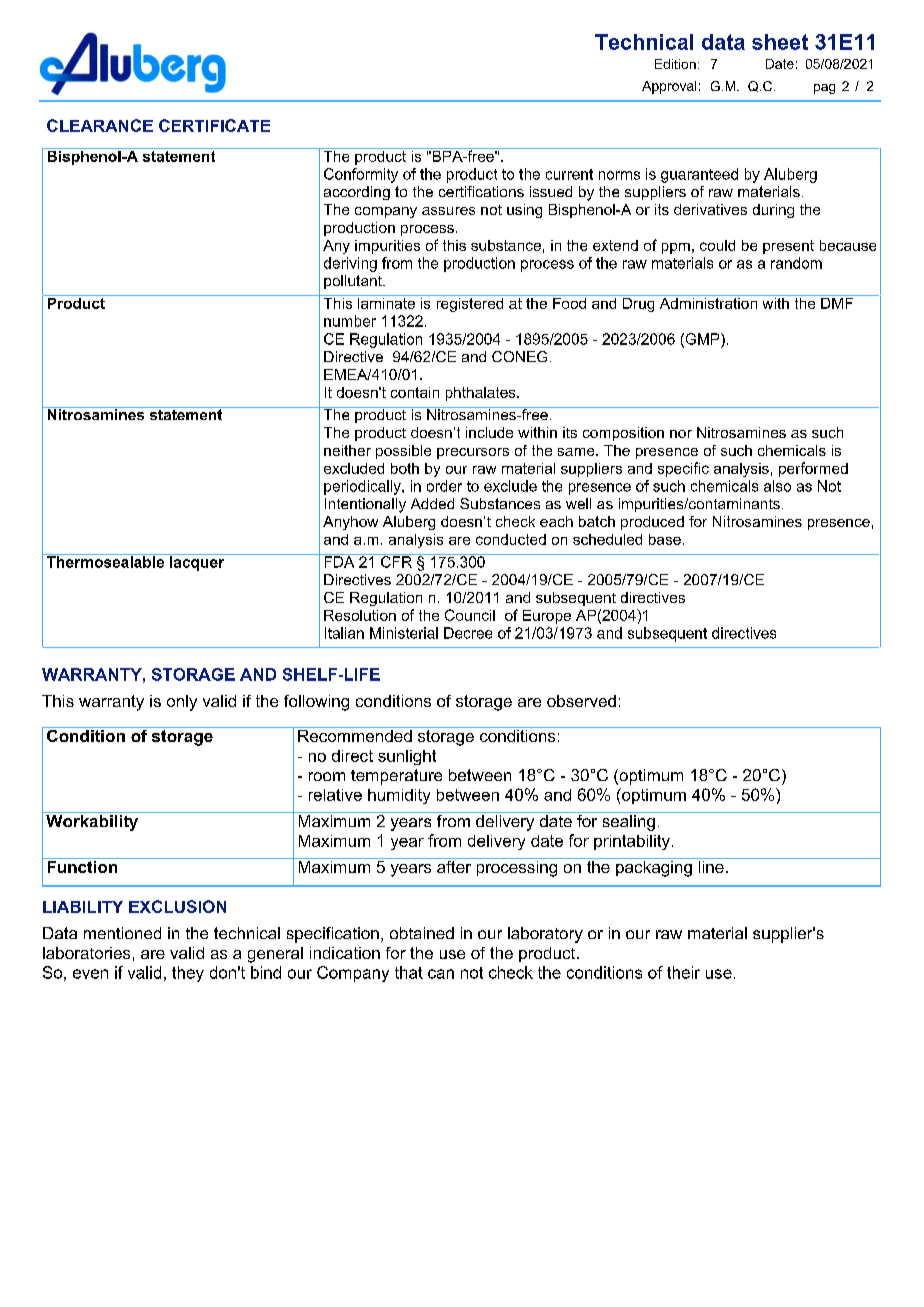  I want to click on certifications, so click(481, 191).
